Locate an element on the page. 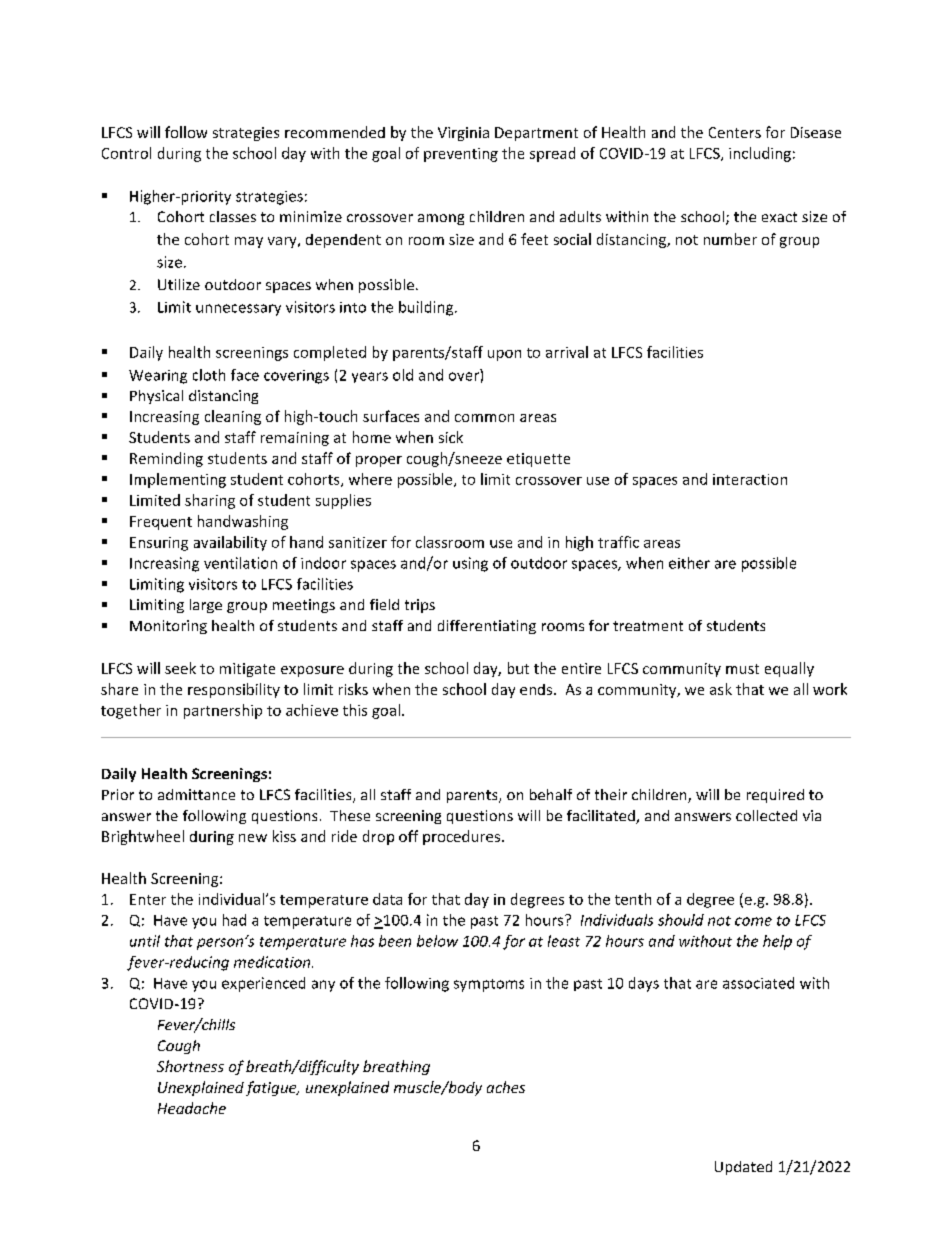 The width and height of the document is (952, 1233). preventing is located at coordinates (461, 155).
